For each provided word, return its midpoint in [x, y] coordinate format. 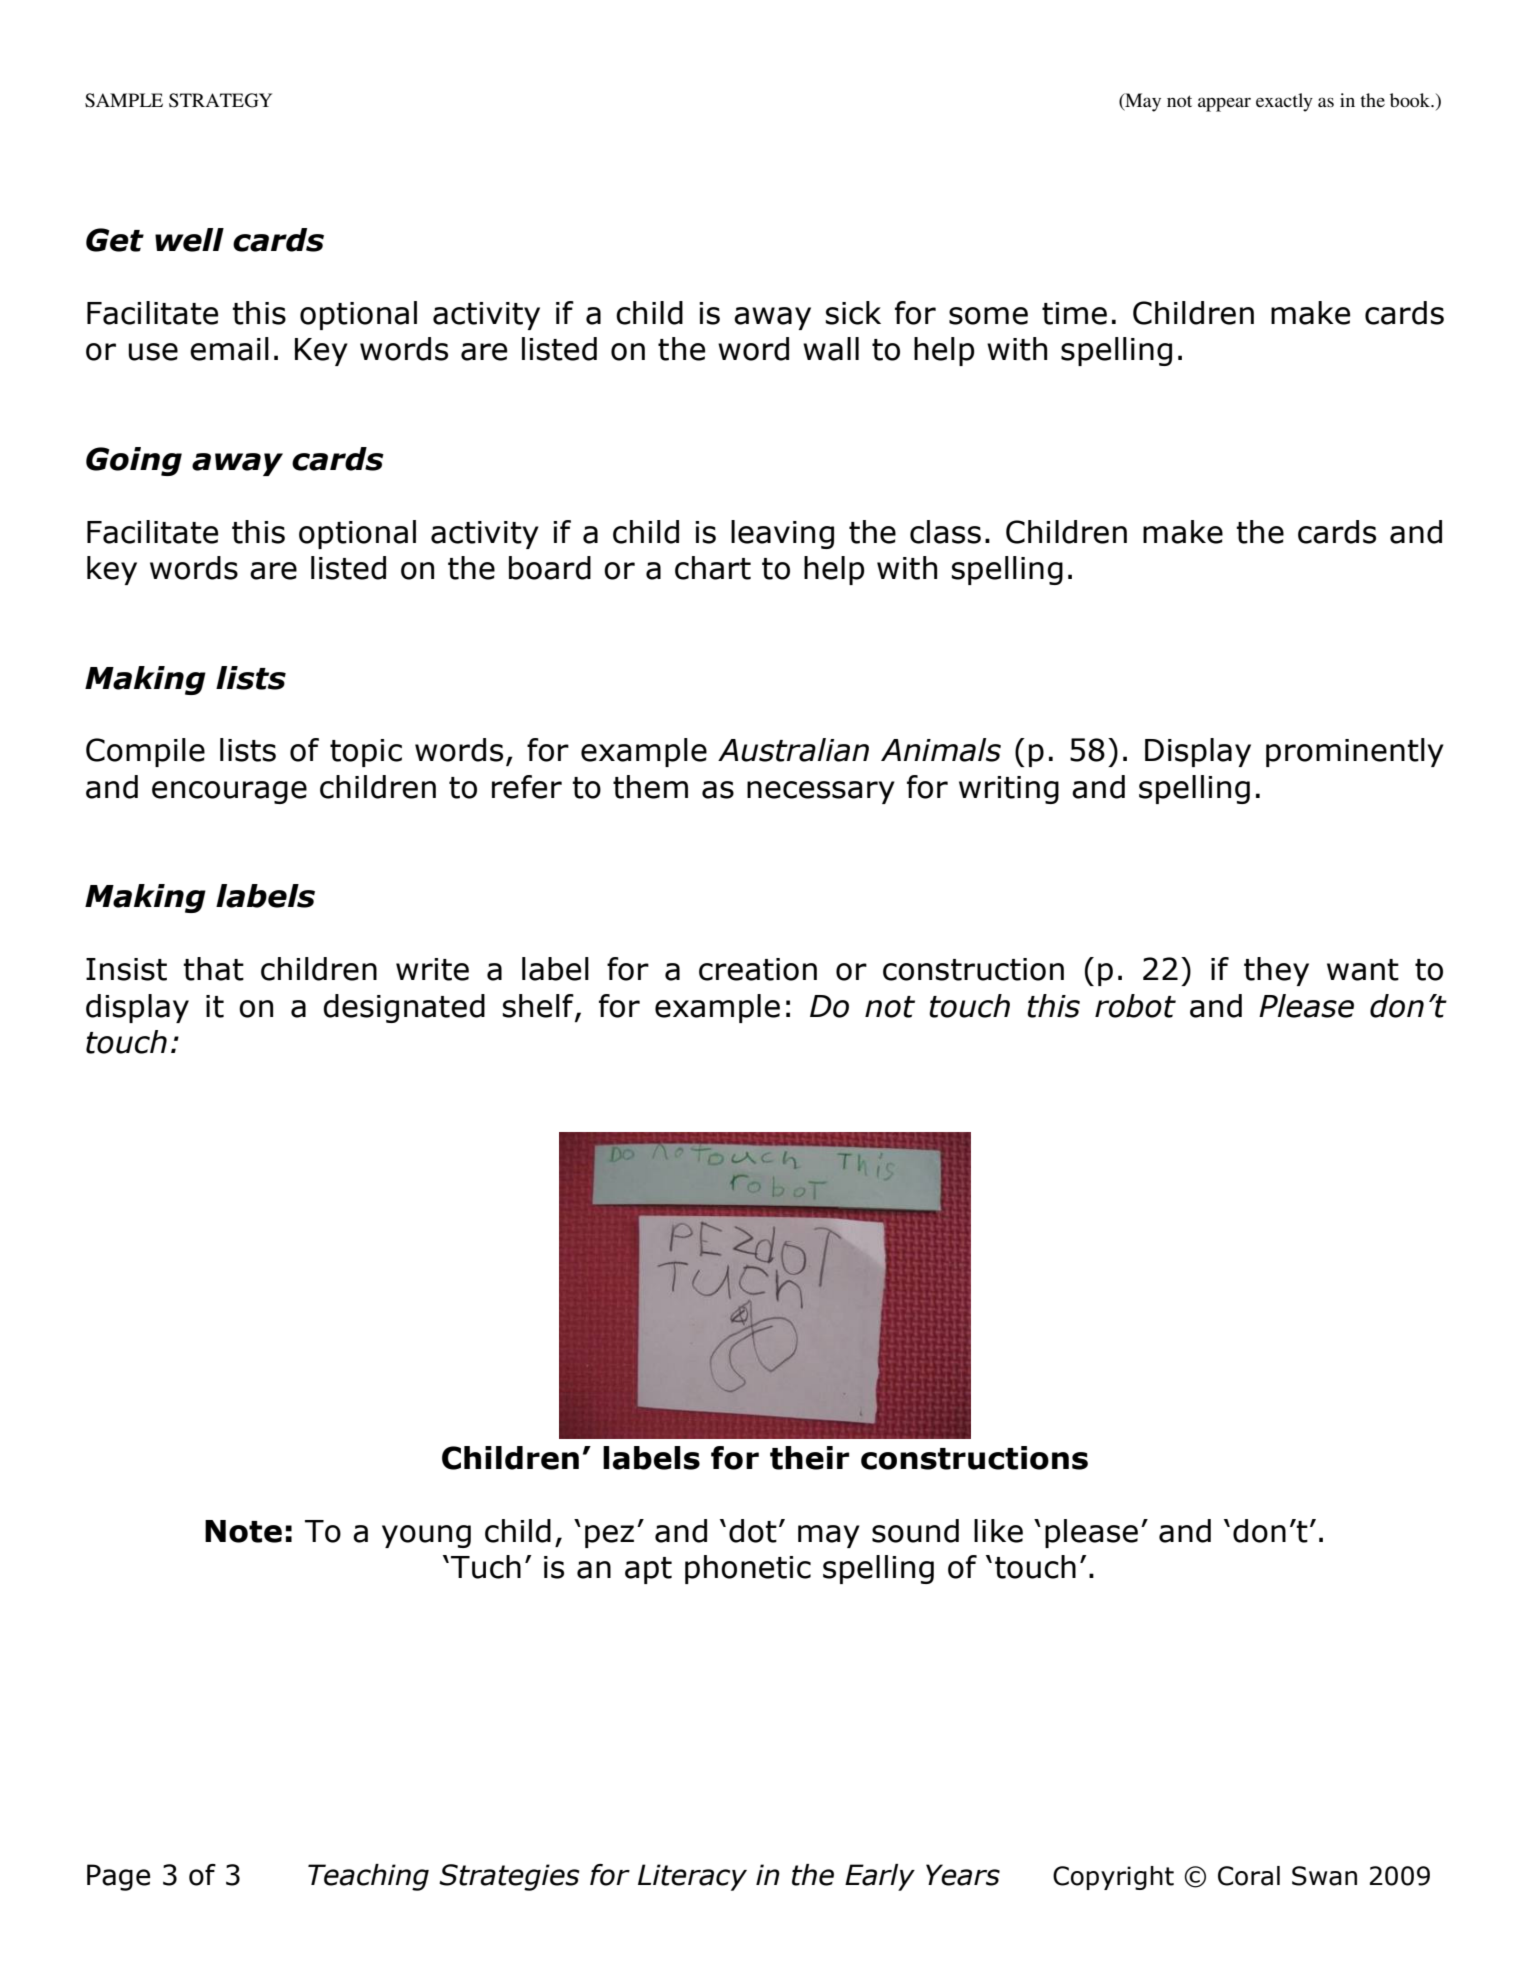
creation [758, 969]
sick [853, 313]
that [213, 969]
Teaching [368, 1877]
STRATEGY [220, 100]
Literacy [692, 1877]
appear [1224, 104]
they [1276, 971]
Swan [1324, 1876]
